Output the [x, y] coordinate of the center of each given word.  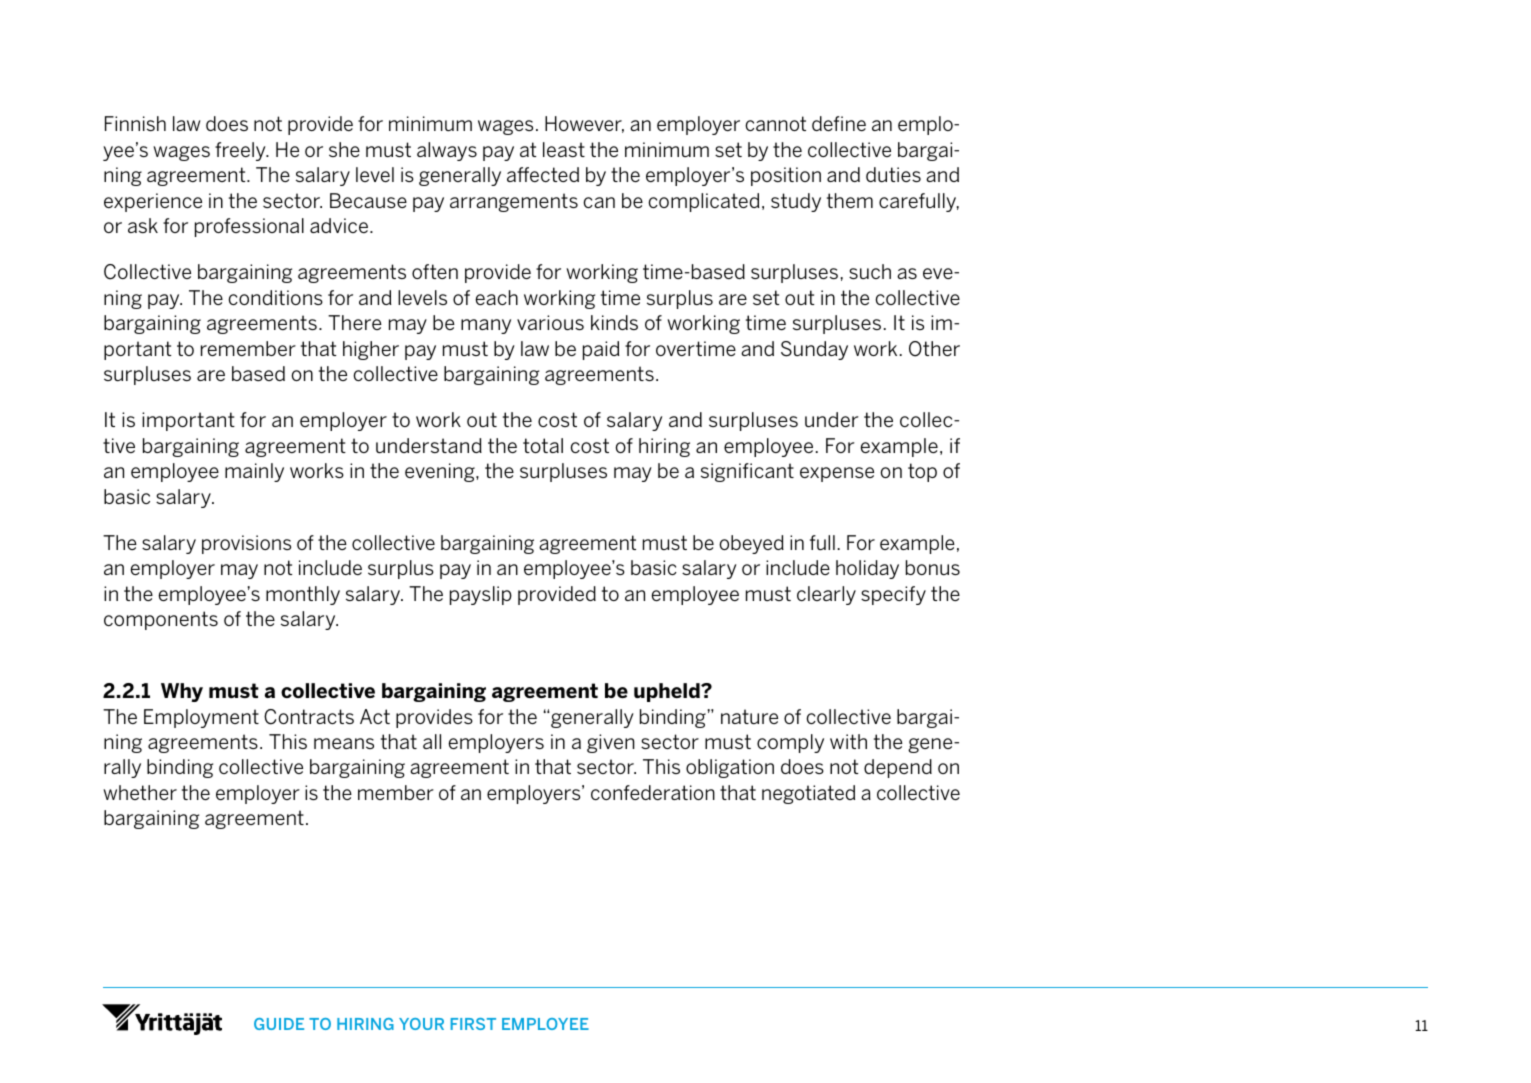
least [564, 149]
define [839, 123]
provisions [246, 544]
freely [241, 151]
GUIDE [279, 1024]
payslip [481, 595]
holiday [867, 569]
